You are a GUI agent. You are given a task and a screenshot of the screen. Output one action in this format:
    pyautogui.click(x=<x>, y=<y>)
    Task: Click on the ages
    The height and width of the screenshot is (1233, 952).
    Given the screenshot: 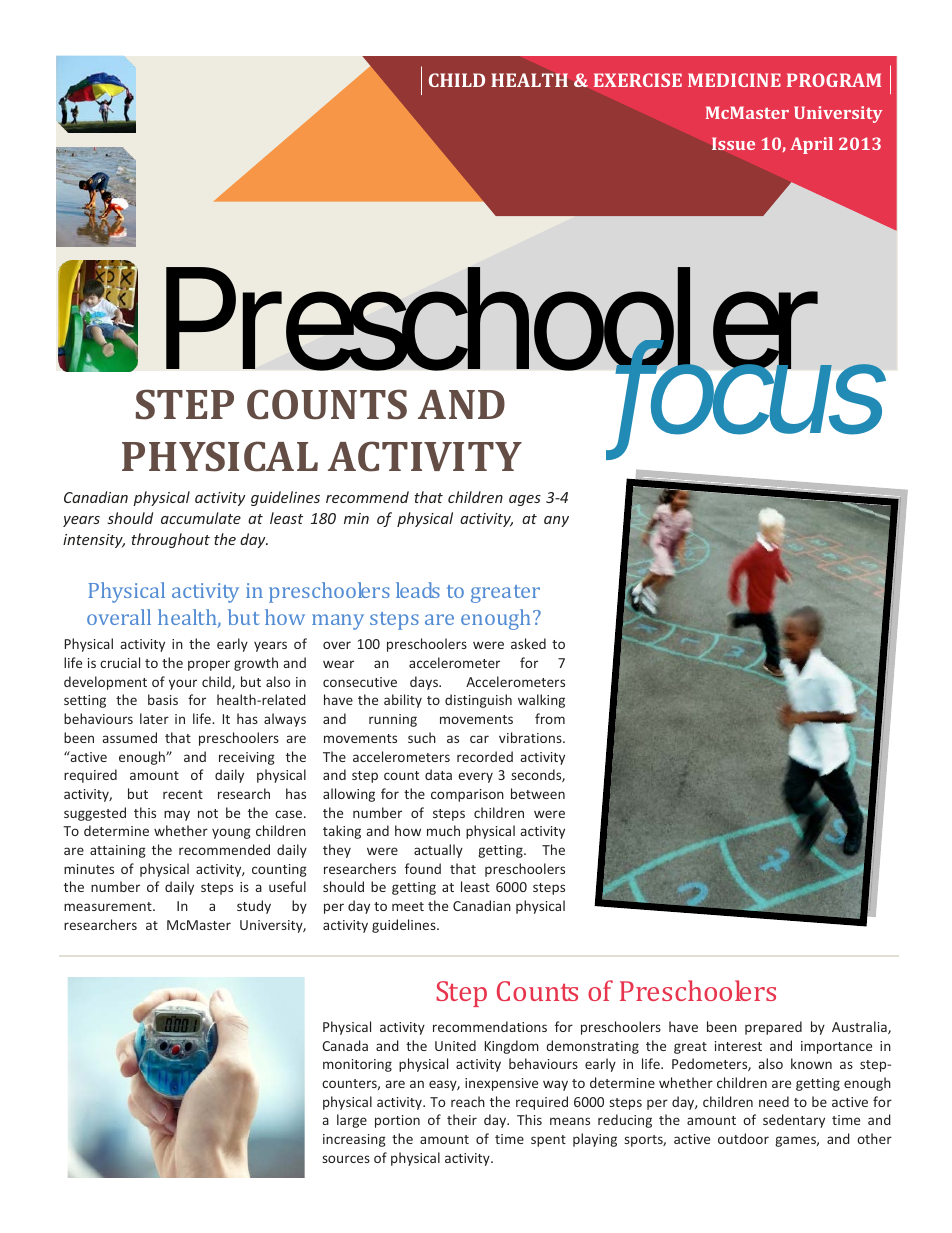 What is the action you would take?
    pyautogui.click(x=525, y=500)
